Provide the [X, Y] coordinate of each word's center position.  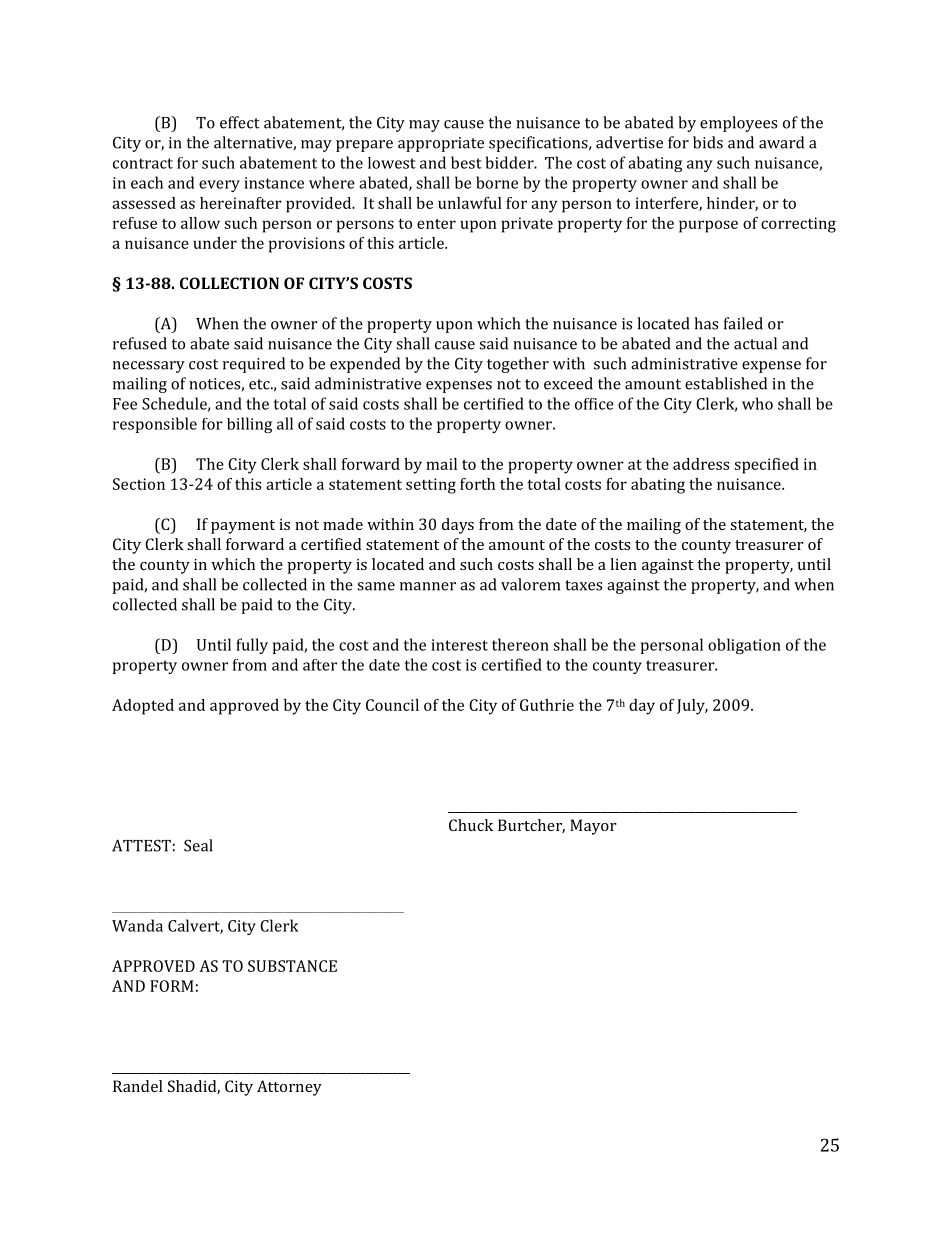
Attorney [289, 1088]
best [466, 162]
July [692, 707]
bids [708, 142]
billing [249, 425]
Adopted [143, 707]
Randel [138, 1086]
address [701, 464]
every [219, 186]
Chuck [471, 825]
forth [477, 484]
